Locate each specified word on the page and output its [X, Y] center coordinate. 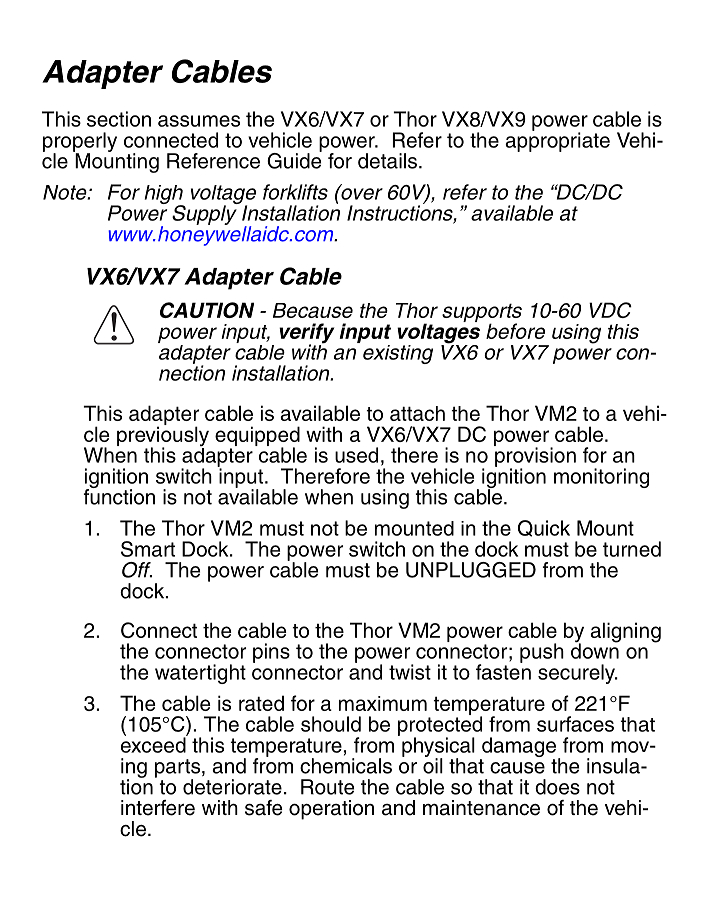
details [387, 161]
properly [80, 143]
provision [535, 457]
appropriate [557, 141]
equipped [257, 437]
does [557, 787]
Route [327, 787]
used [356, 455]
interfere [158, 808]
